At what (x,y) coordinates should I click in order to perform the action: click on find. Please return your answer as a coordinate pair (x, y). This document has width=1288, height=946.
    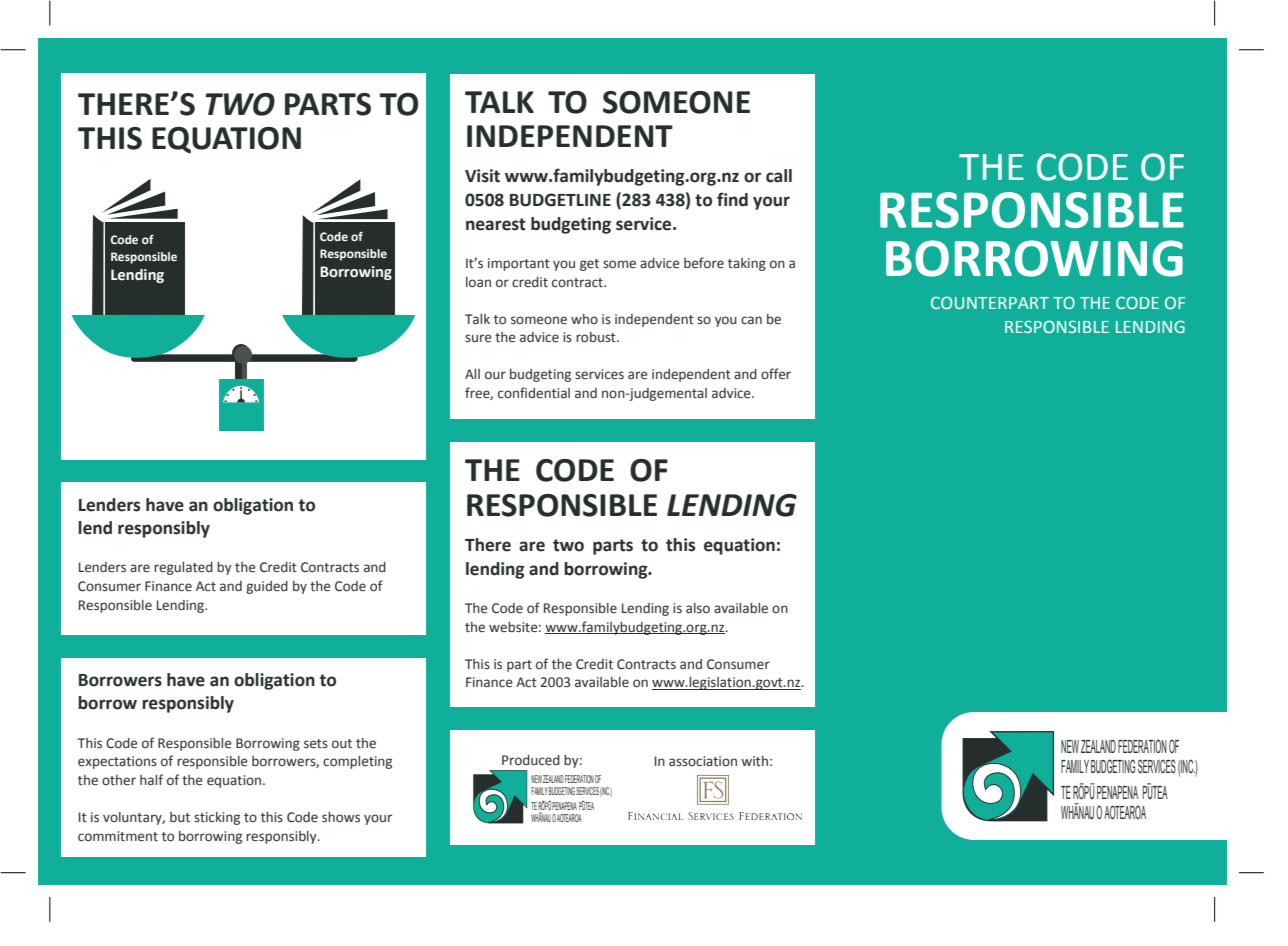
    Looking at the image, I should click on (732, 199).
